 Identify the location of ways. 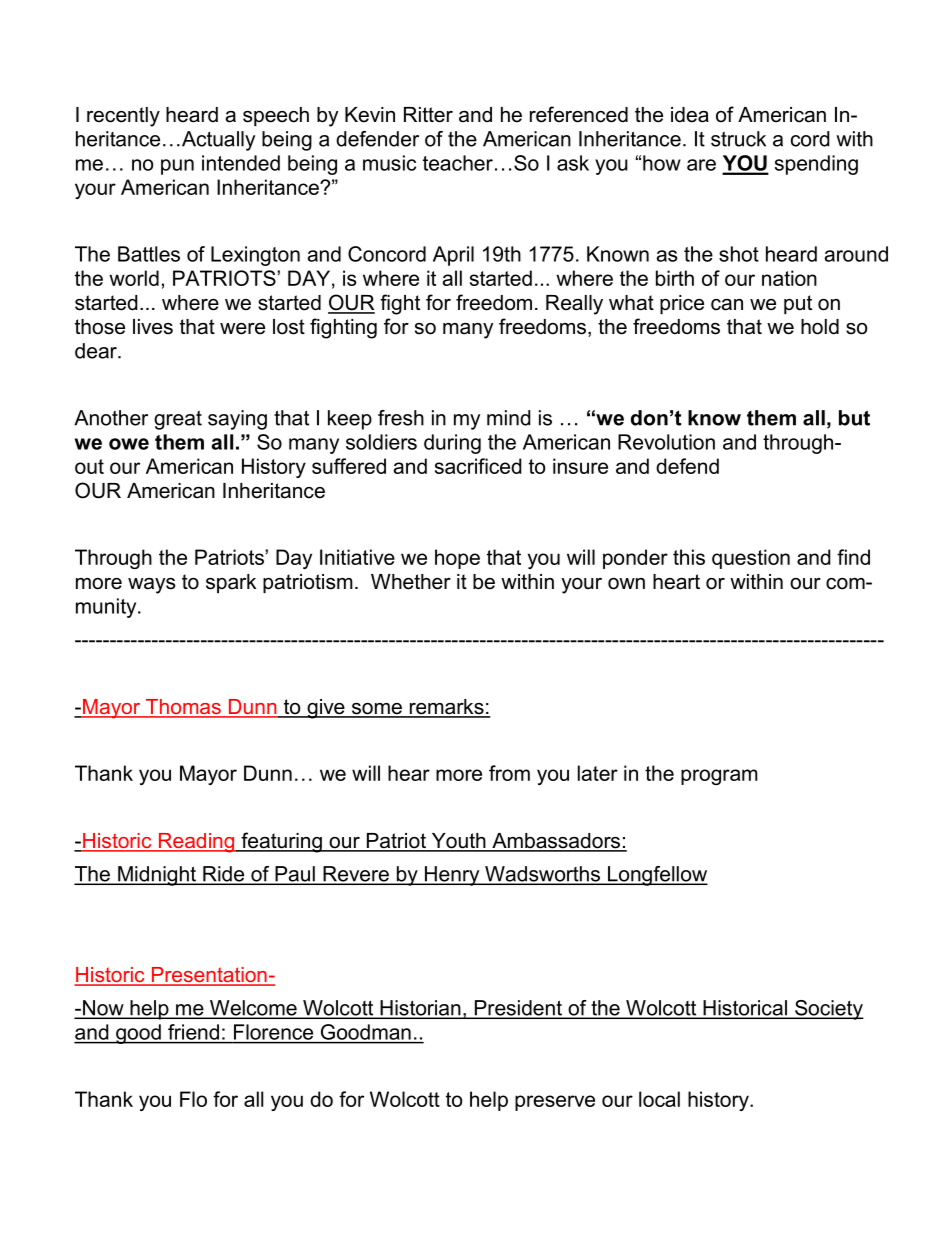
(151, 586).
